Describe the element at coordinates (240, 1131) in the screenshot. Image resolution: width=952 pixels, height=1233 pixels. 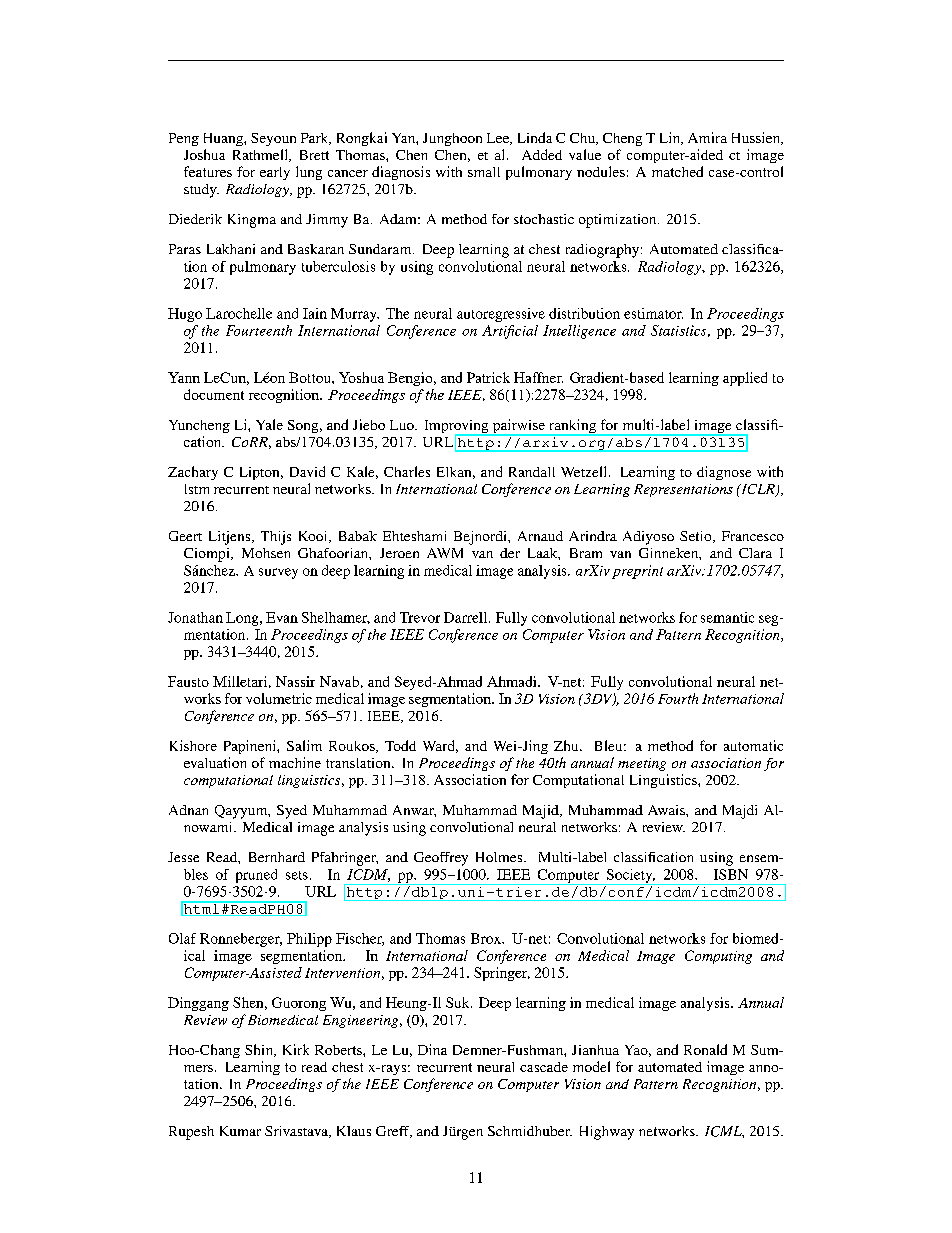
I see `Kumar` at that location.
